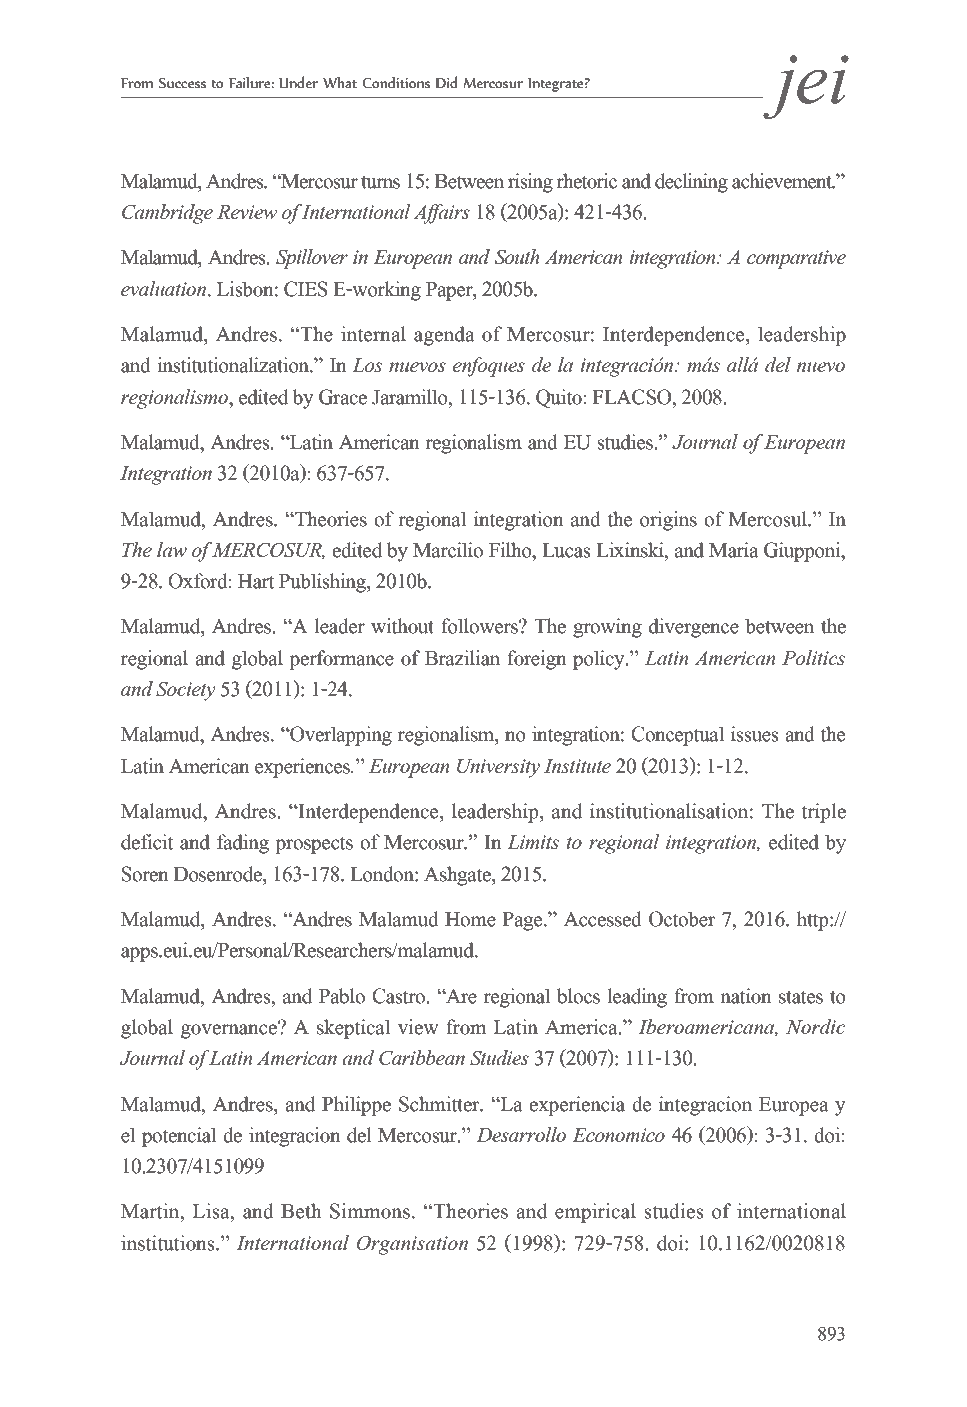  I want to click on agenda, so click(444, 336).
